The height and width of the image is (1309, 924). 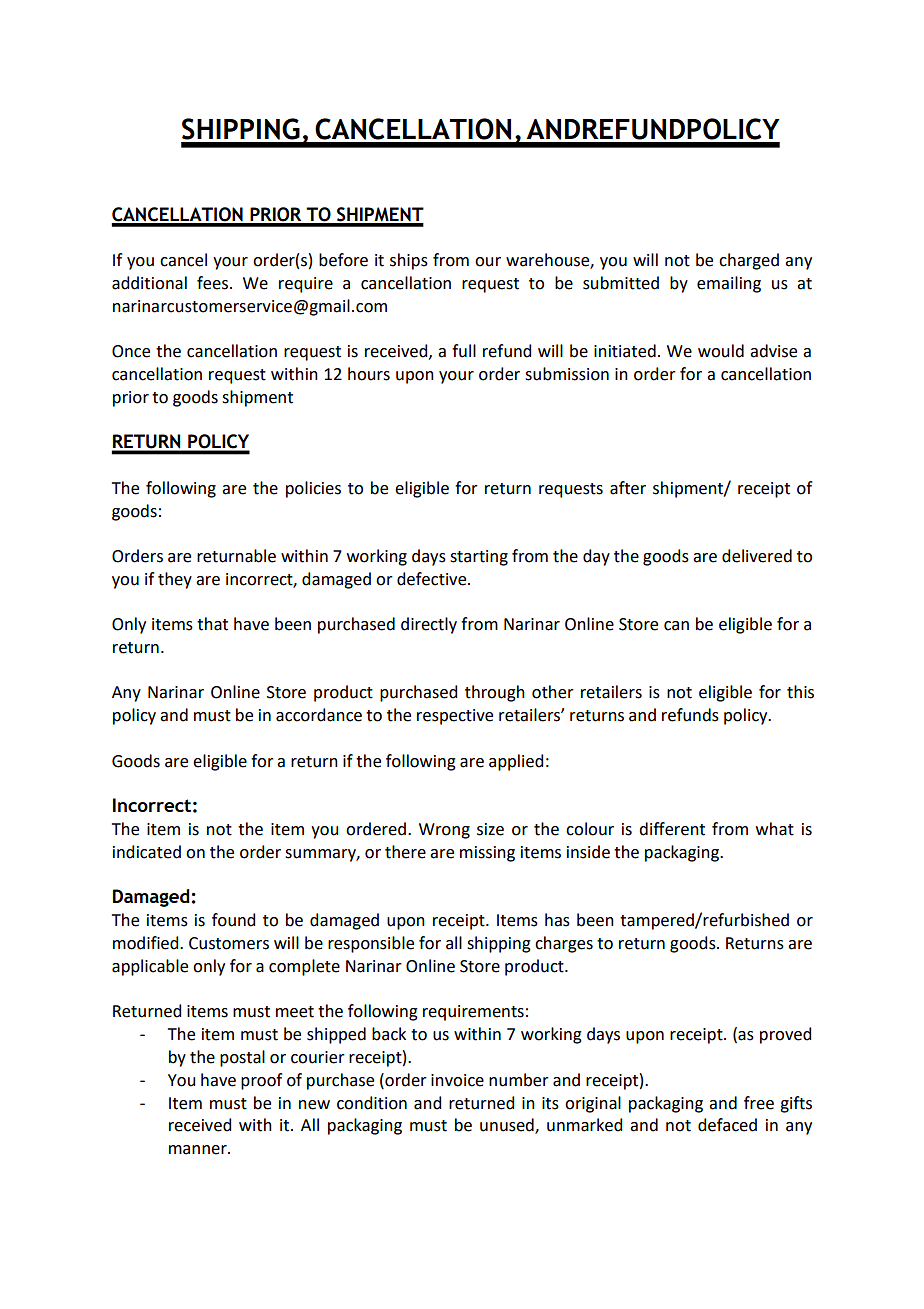 What do you see at coordinates (175, 580) in the image?
I see `they` at bounding box center [175, 580].
